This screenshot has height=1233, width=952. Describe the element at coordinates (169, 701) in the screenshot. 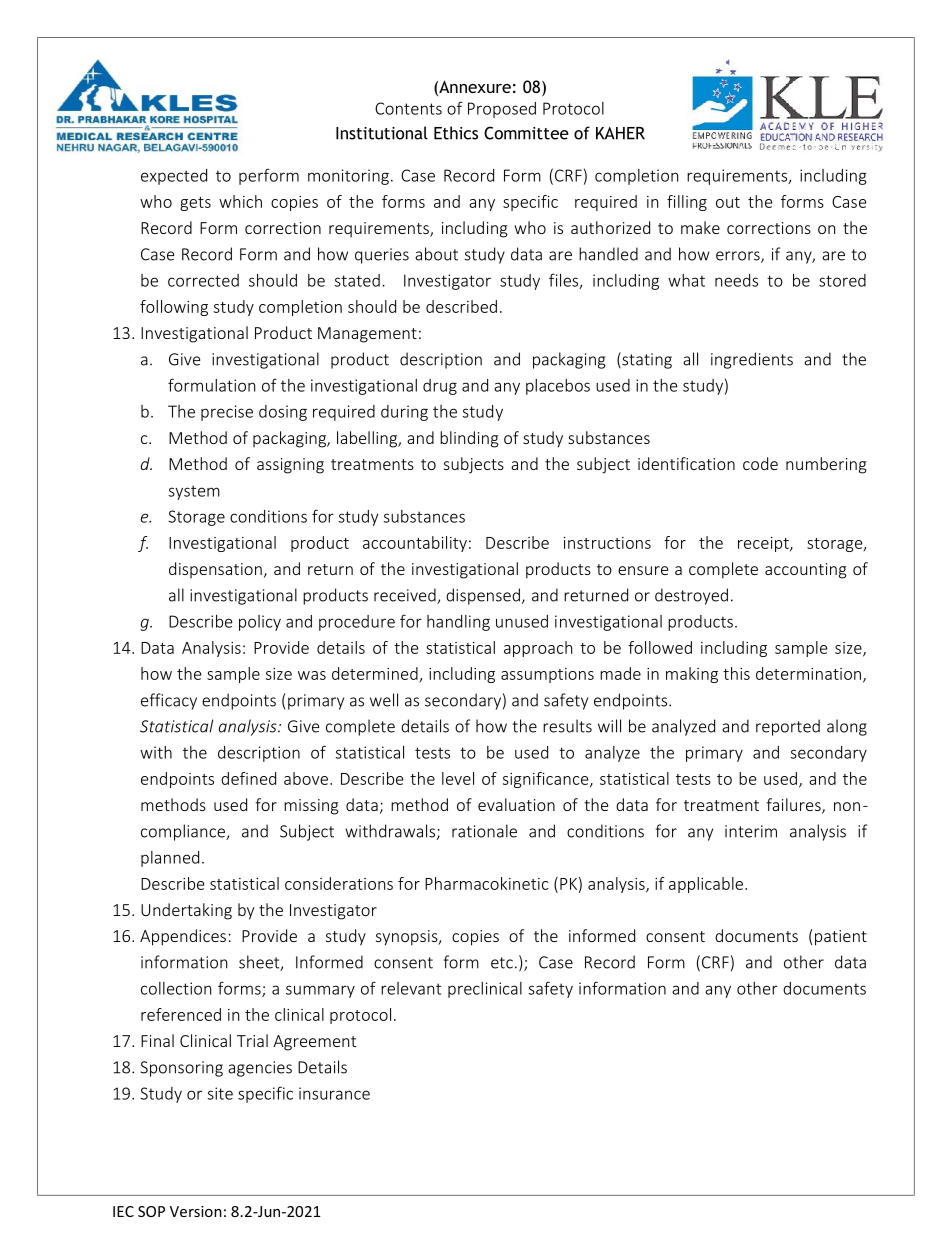

I see `efficacy` at that location.
